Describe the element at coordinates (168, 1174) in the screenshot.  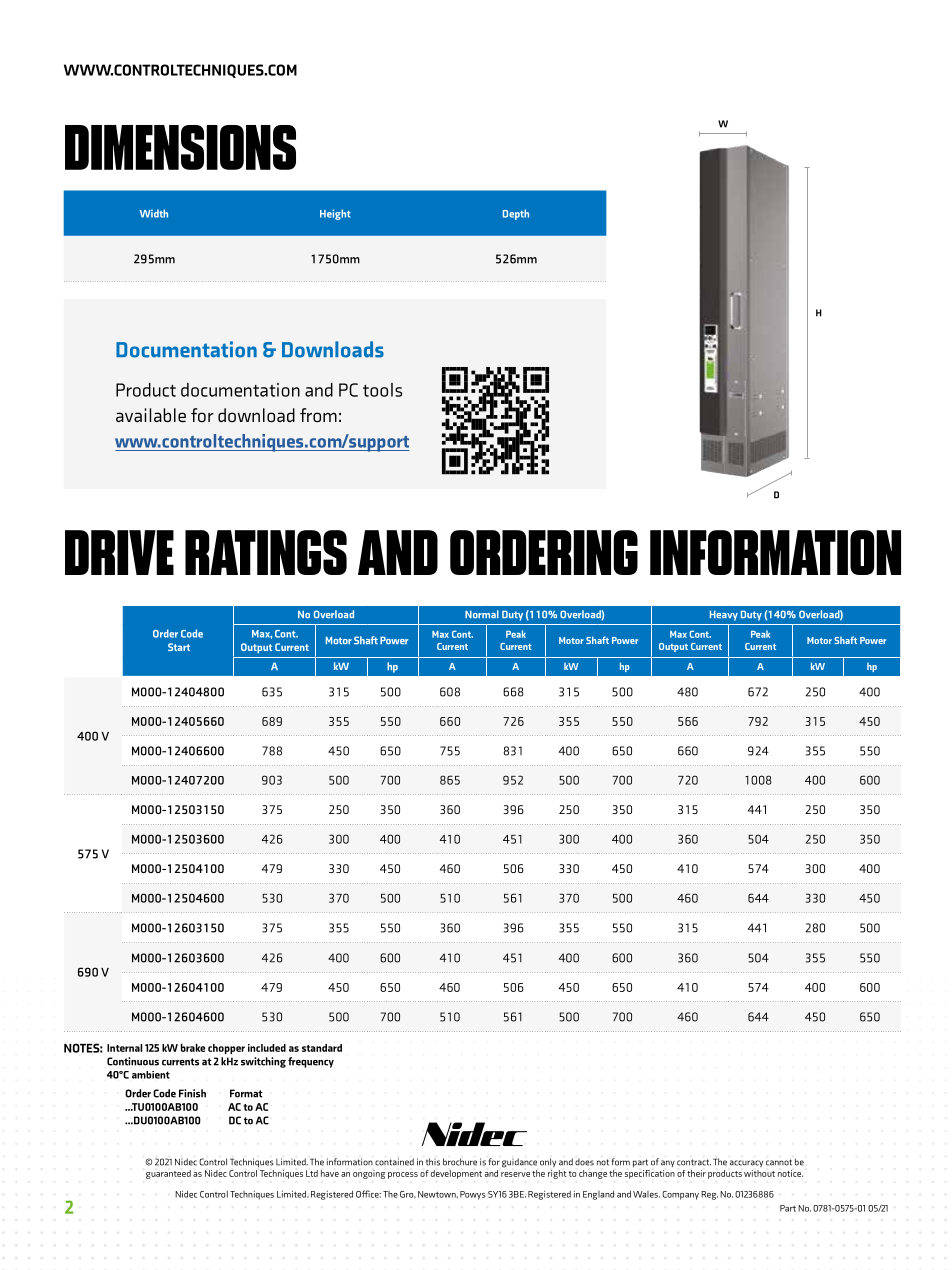
I see `guaranteed` at that location.
